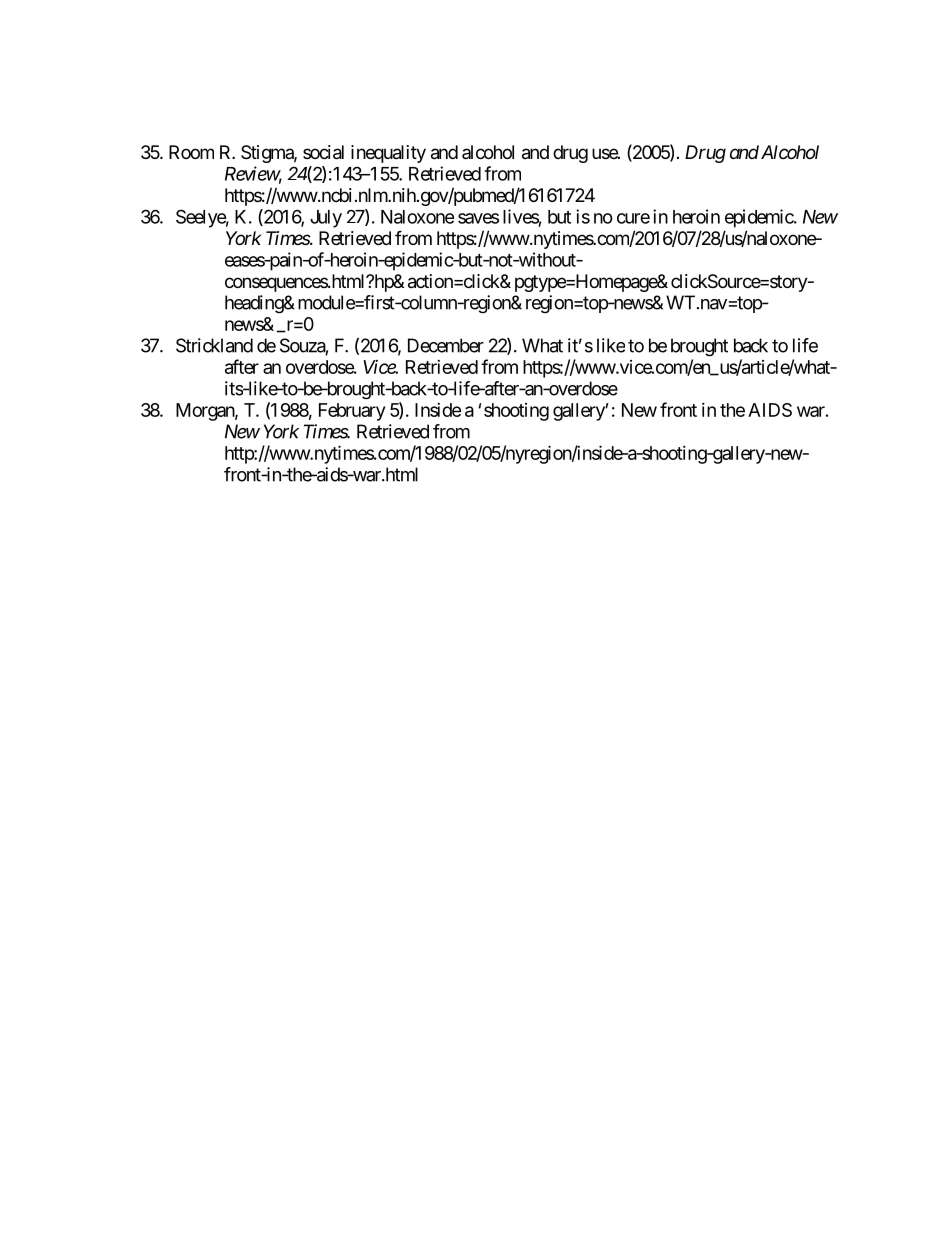 This image has width=952, height=1233. I want to click on social, so click(323, 152).
